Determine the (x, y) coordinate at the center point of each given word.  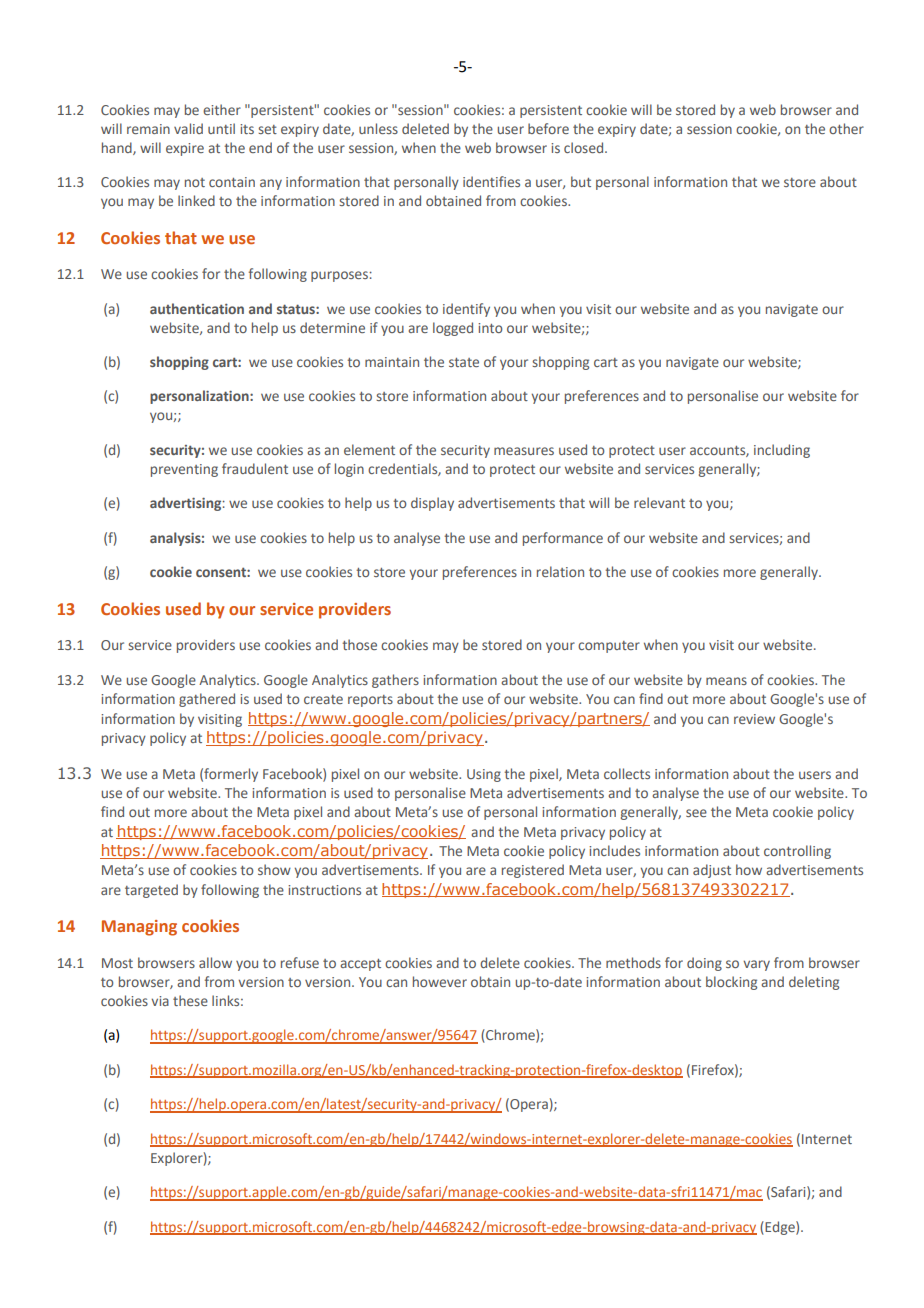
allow (215, 962)
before (548, 128)
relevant (659, 502)
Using (484, 775)
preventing (184, 470)
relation (560, 571)
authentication (197, 308)
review (754, 719)
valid (188, 128)
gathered (207, 700)
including (782, 451)
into (490, 328)
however (440, 981)
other (846, 128)
